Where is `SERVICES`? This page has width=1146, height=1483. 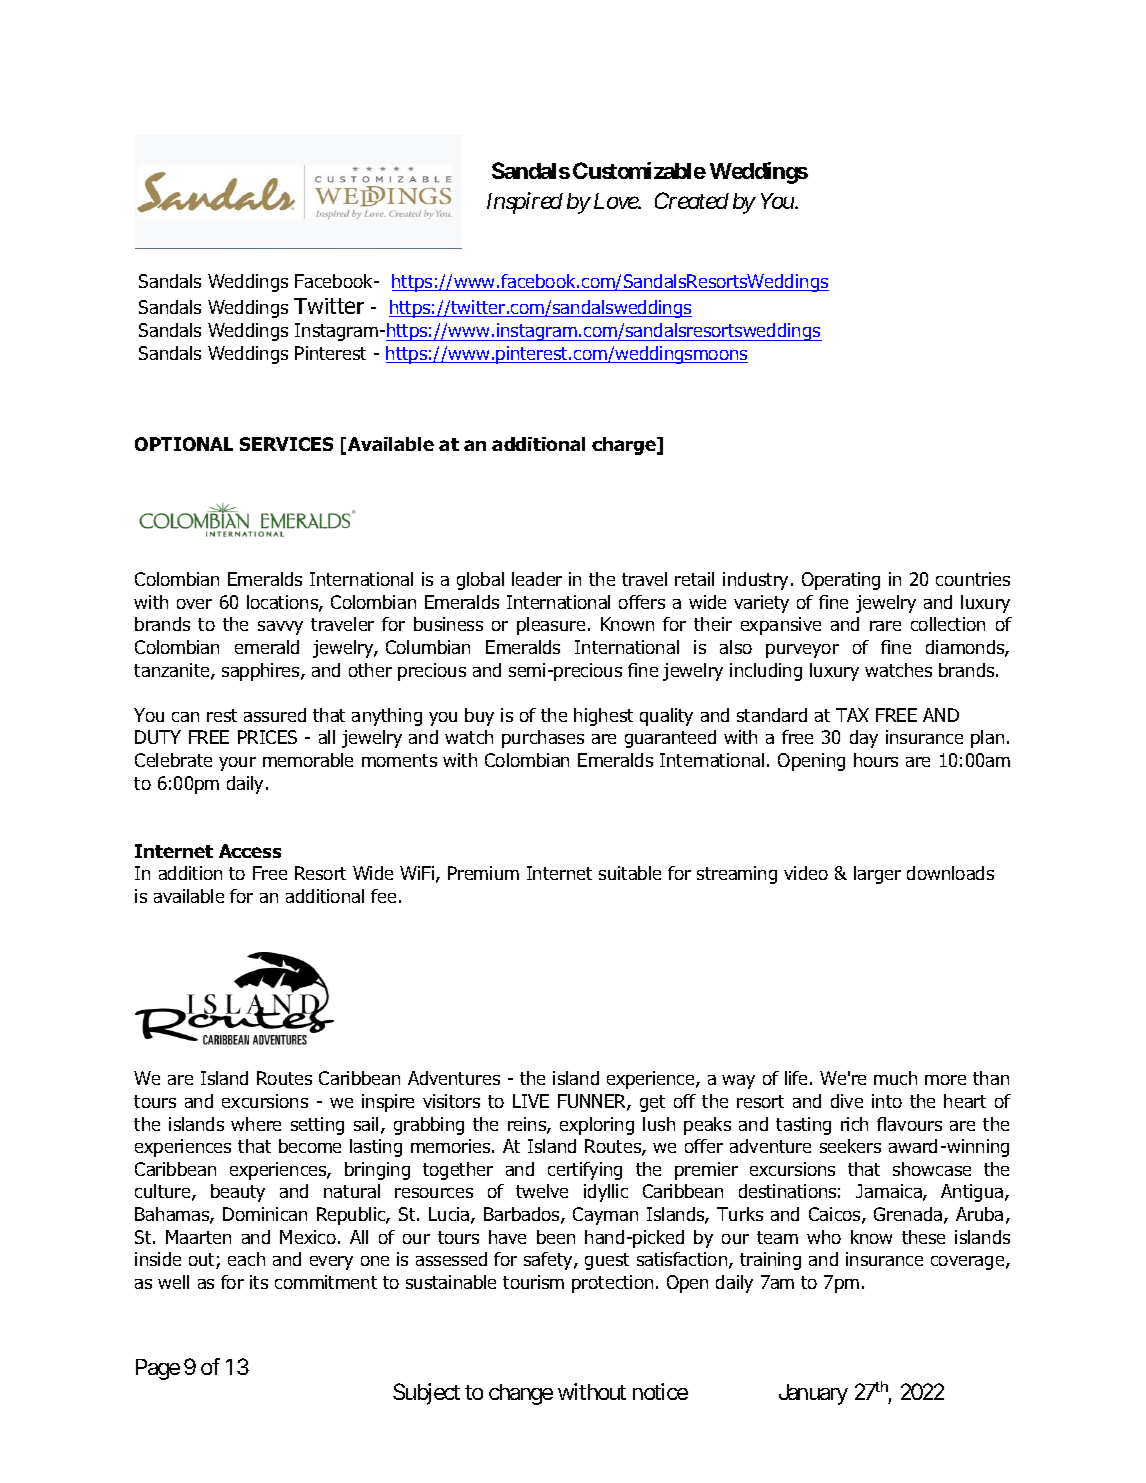 SERVICES is located at coordinates (286, 444).
